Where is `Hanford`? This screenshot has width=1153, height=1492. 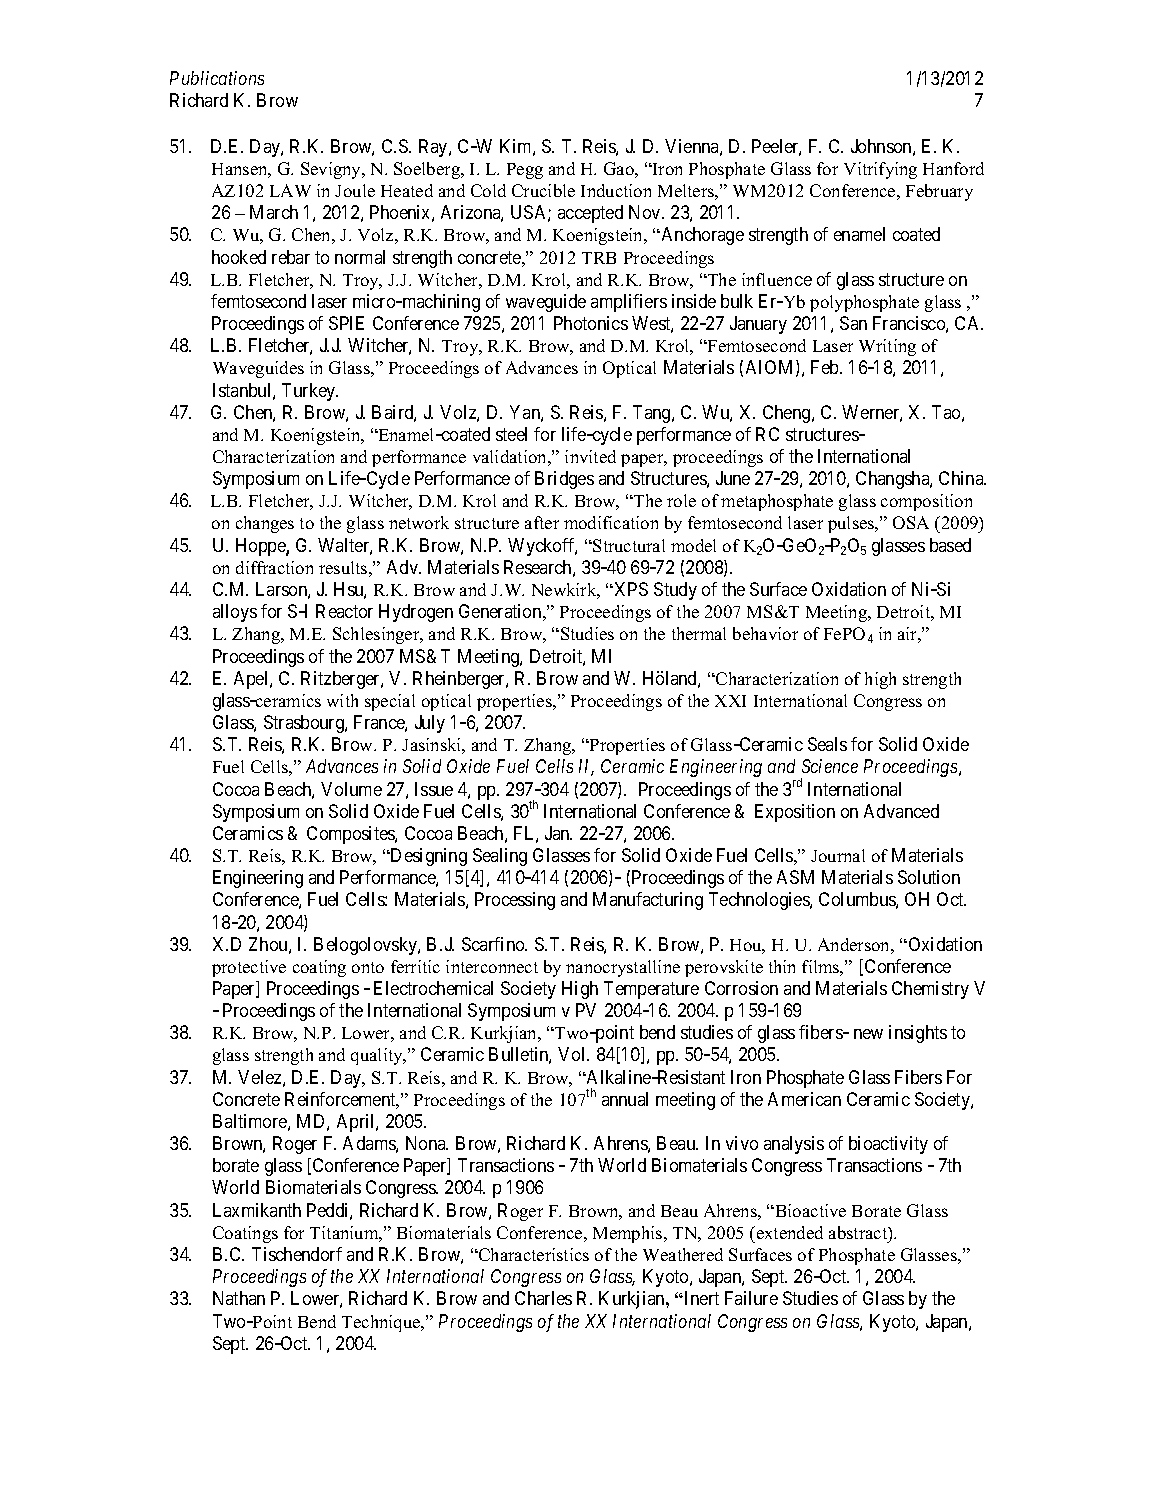 Hanford is located at coordinates (953, 168).
